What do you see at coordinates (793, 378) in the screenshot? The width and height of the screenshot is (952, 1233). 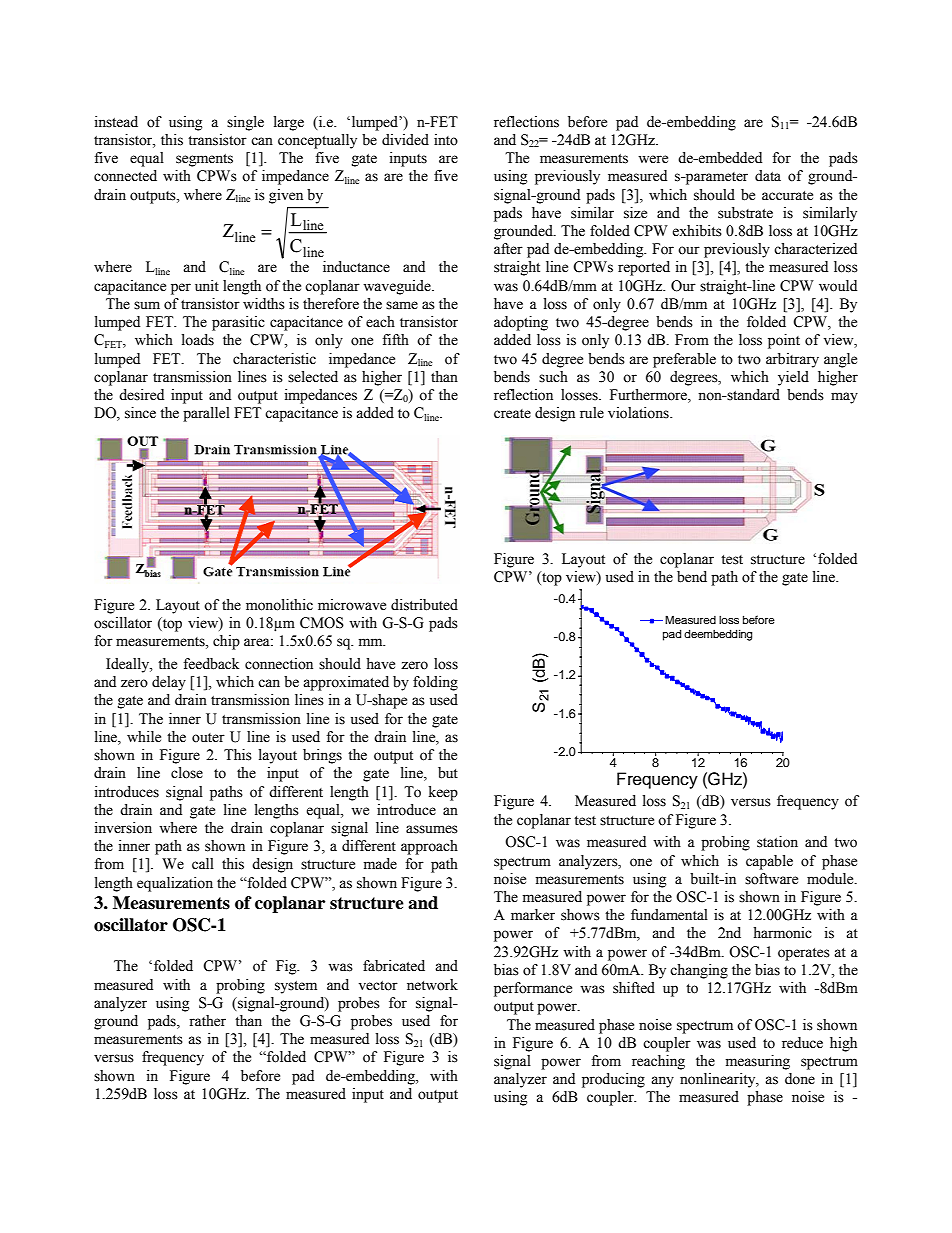 I see `yield` at bounding box center [793, 378].
